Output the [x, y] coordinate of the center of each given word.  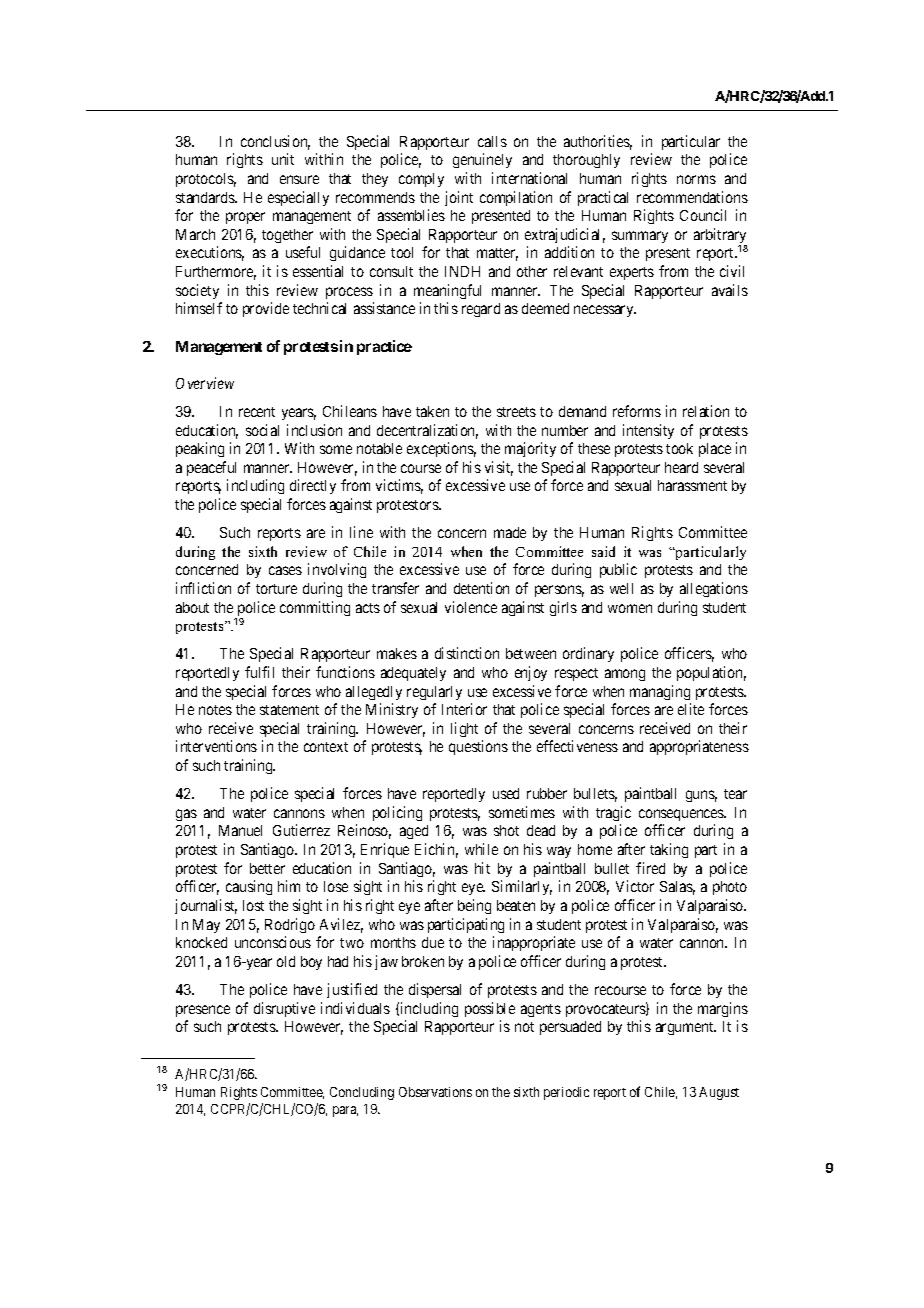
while [481, 849]
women [630, 608]
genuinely [482, 160]
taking [669, 850]
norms [696, 179]
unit [283, 159]
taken [432, 411]
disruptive [284, 1009]
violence [471, 607]
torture [276, 589]
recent [257, 412]
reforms [637, 411]
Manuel [240, 830]
